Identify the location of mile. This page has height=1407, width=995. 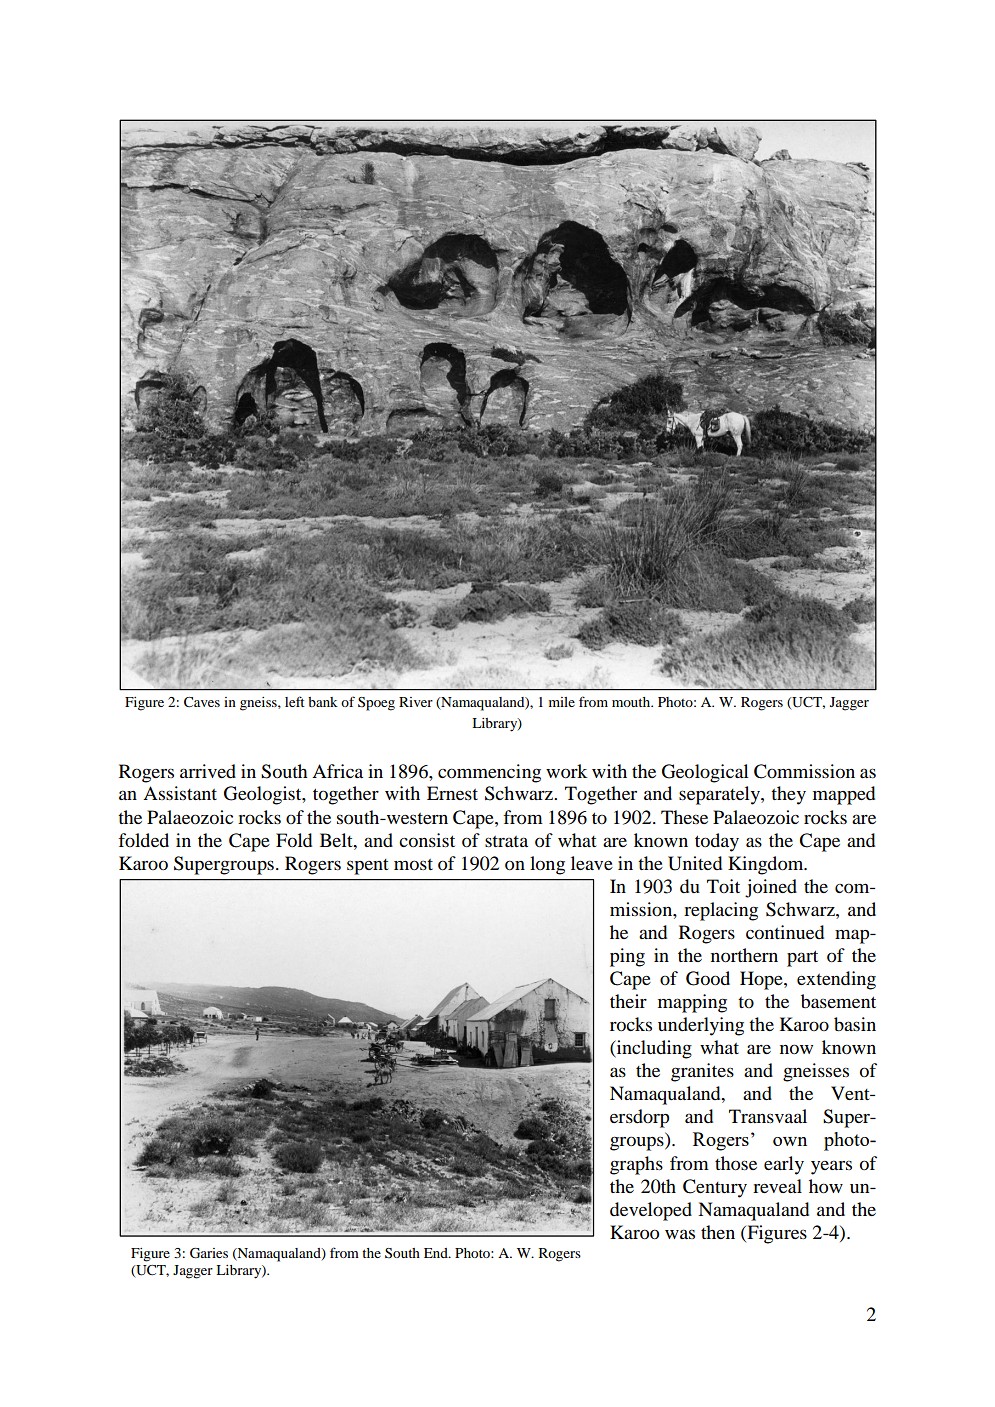
(562, 702).
